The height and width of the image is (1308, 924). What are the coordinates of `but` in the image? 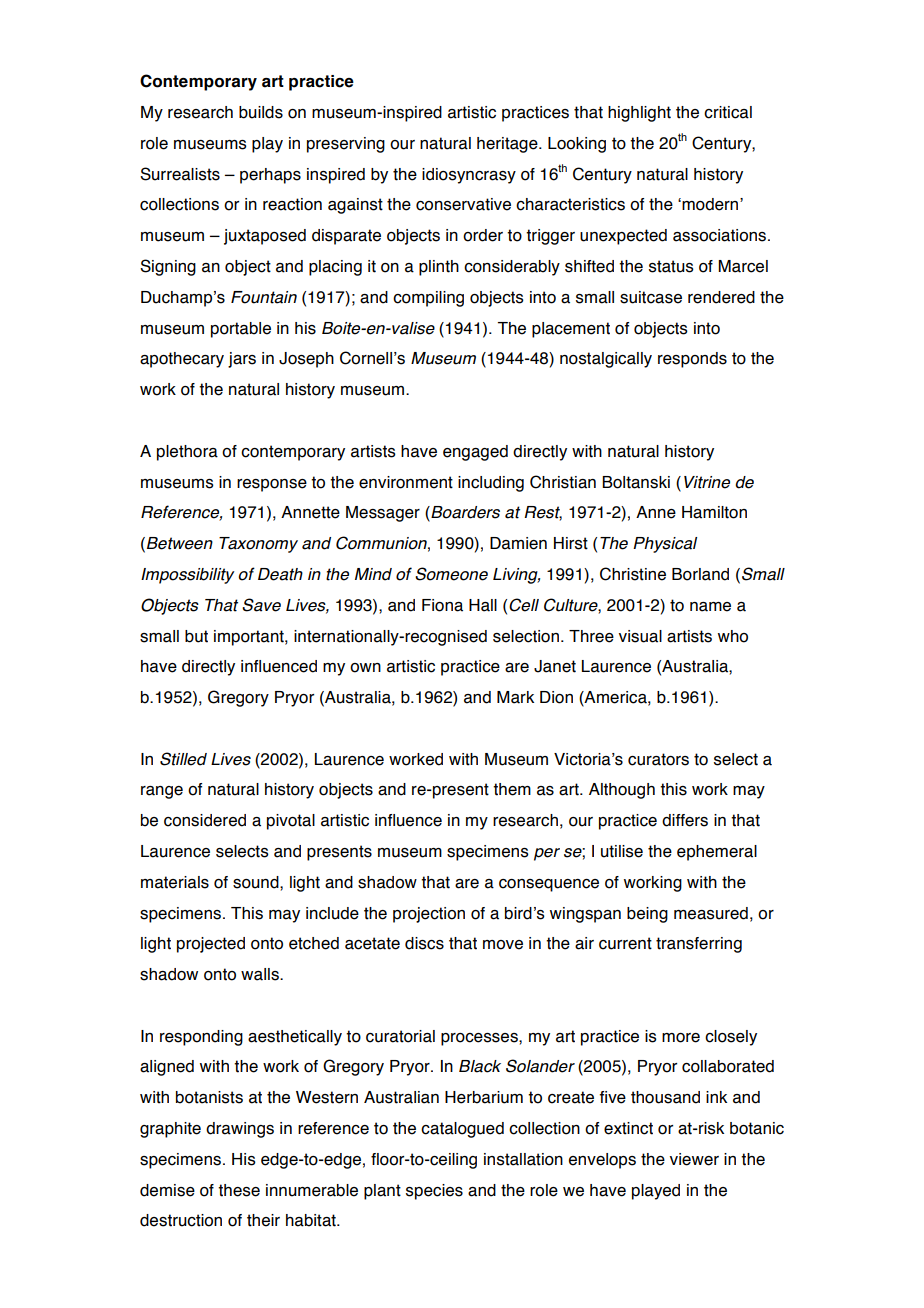 It's located at (196, 636).
